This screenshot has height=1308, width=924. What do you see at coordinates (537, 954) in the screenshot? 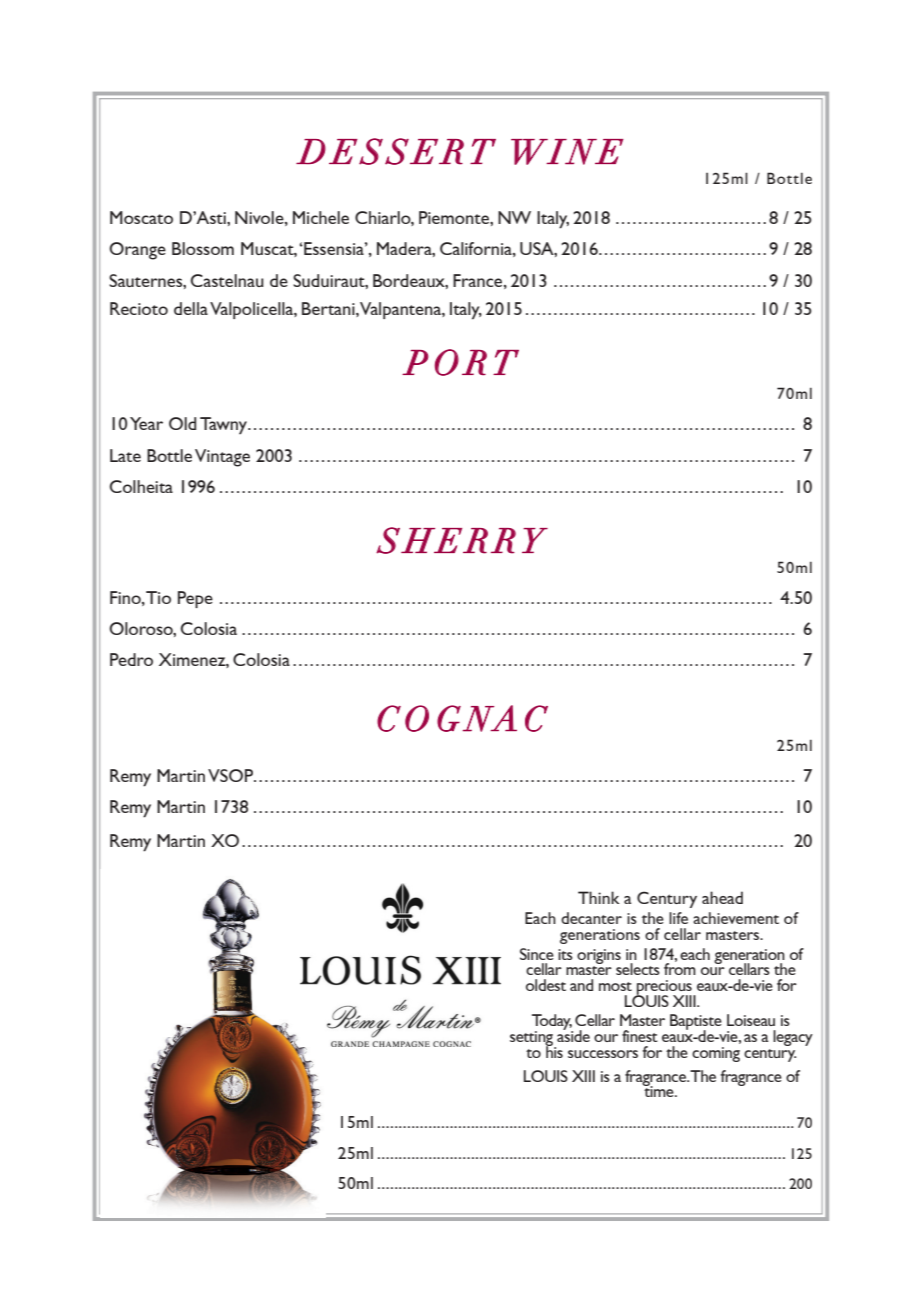
I see `Since` at bounding box center [537, 954].
